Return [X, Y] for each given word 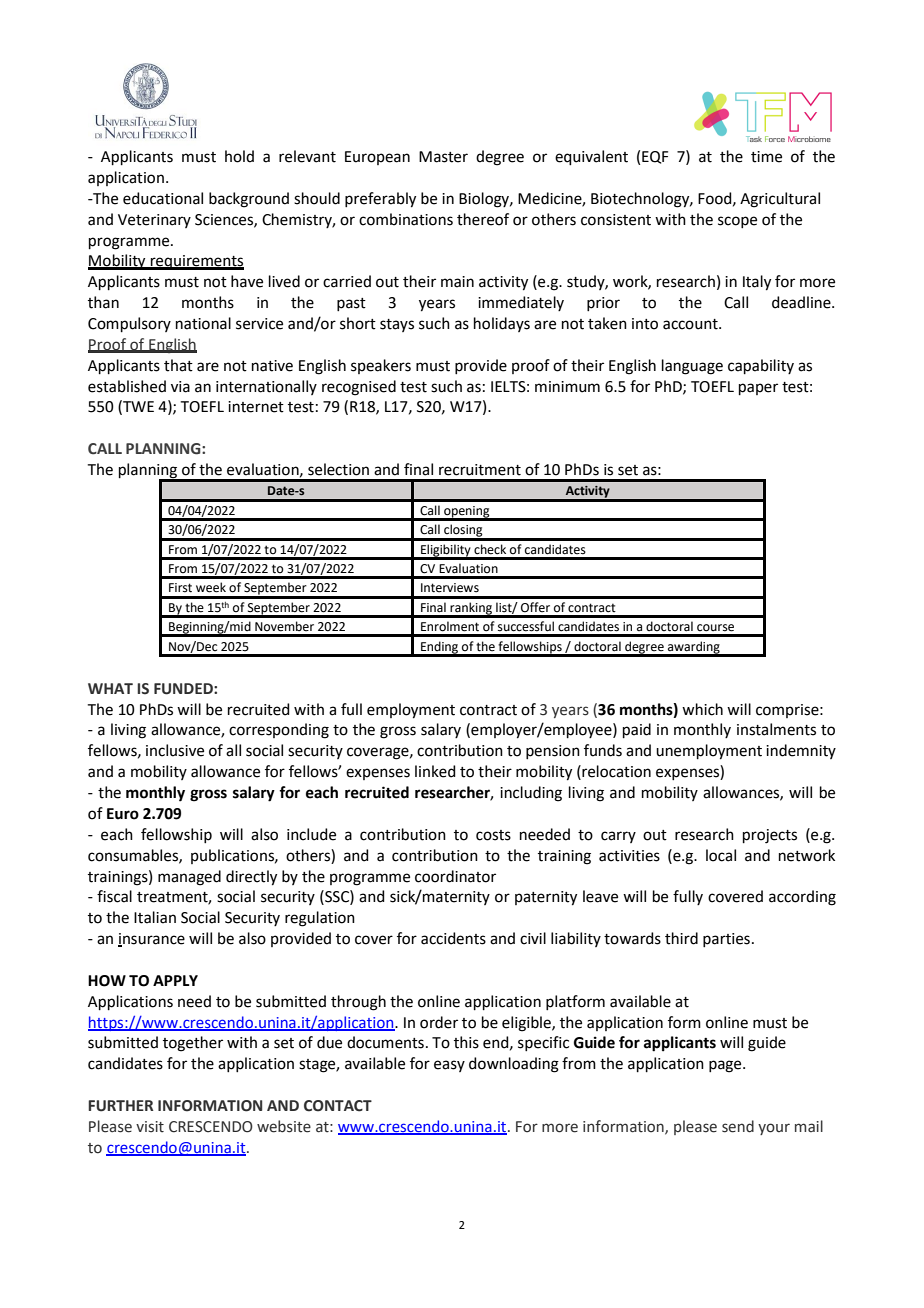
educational [163, 198]
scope [737, 222]
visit [150, 1127]
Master [443, 157]
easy [449, 1066]
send [738, 1126]
